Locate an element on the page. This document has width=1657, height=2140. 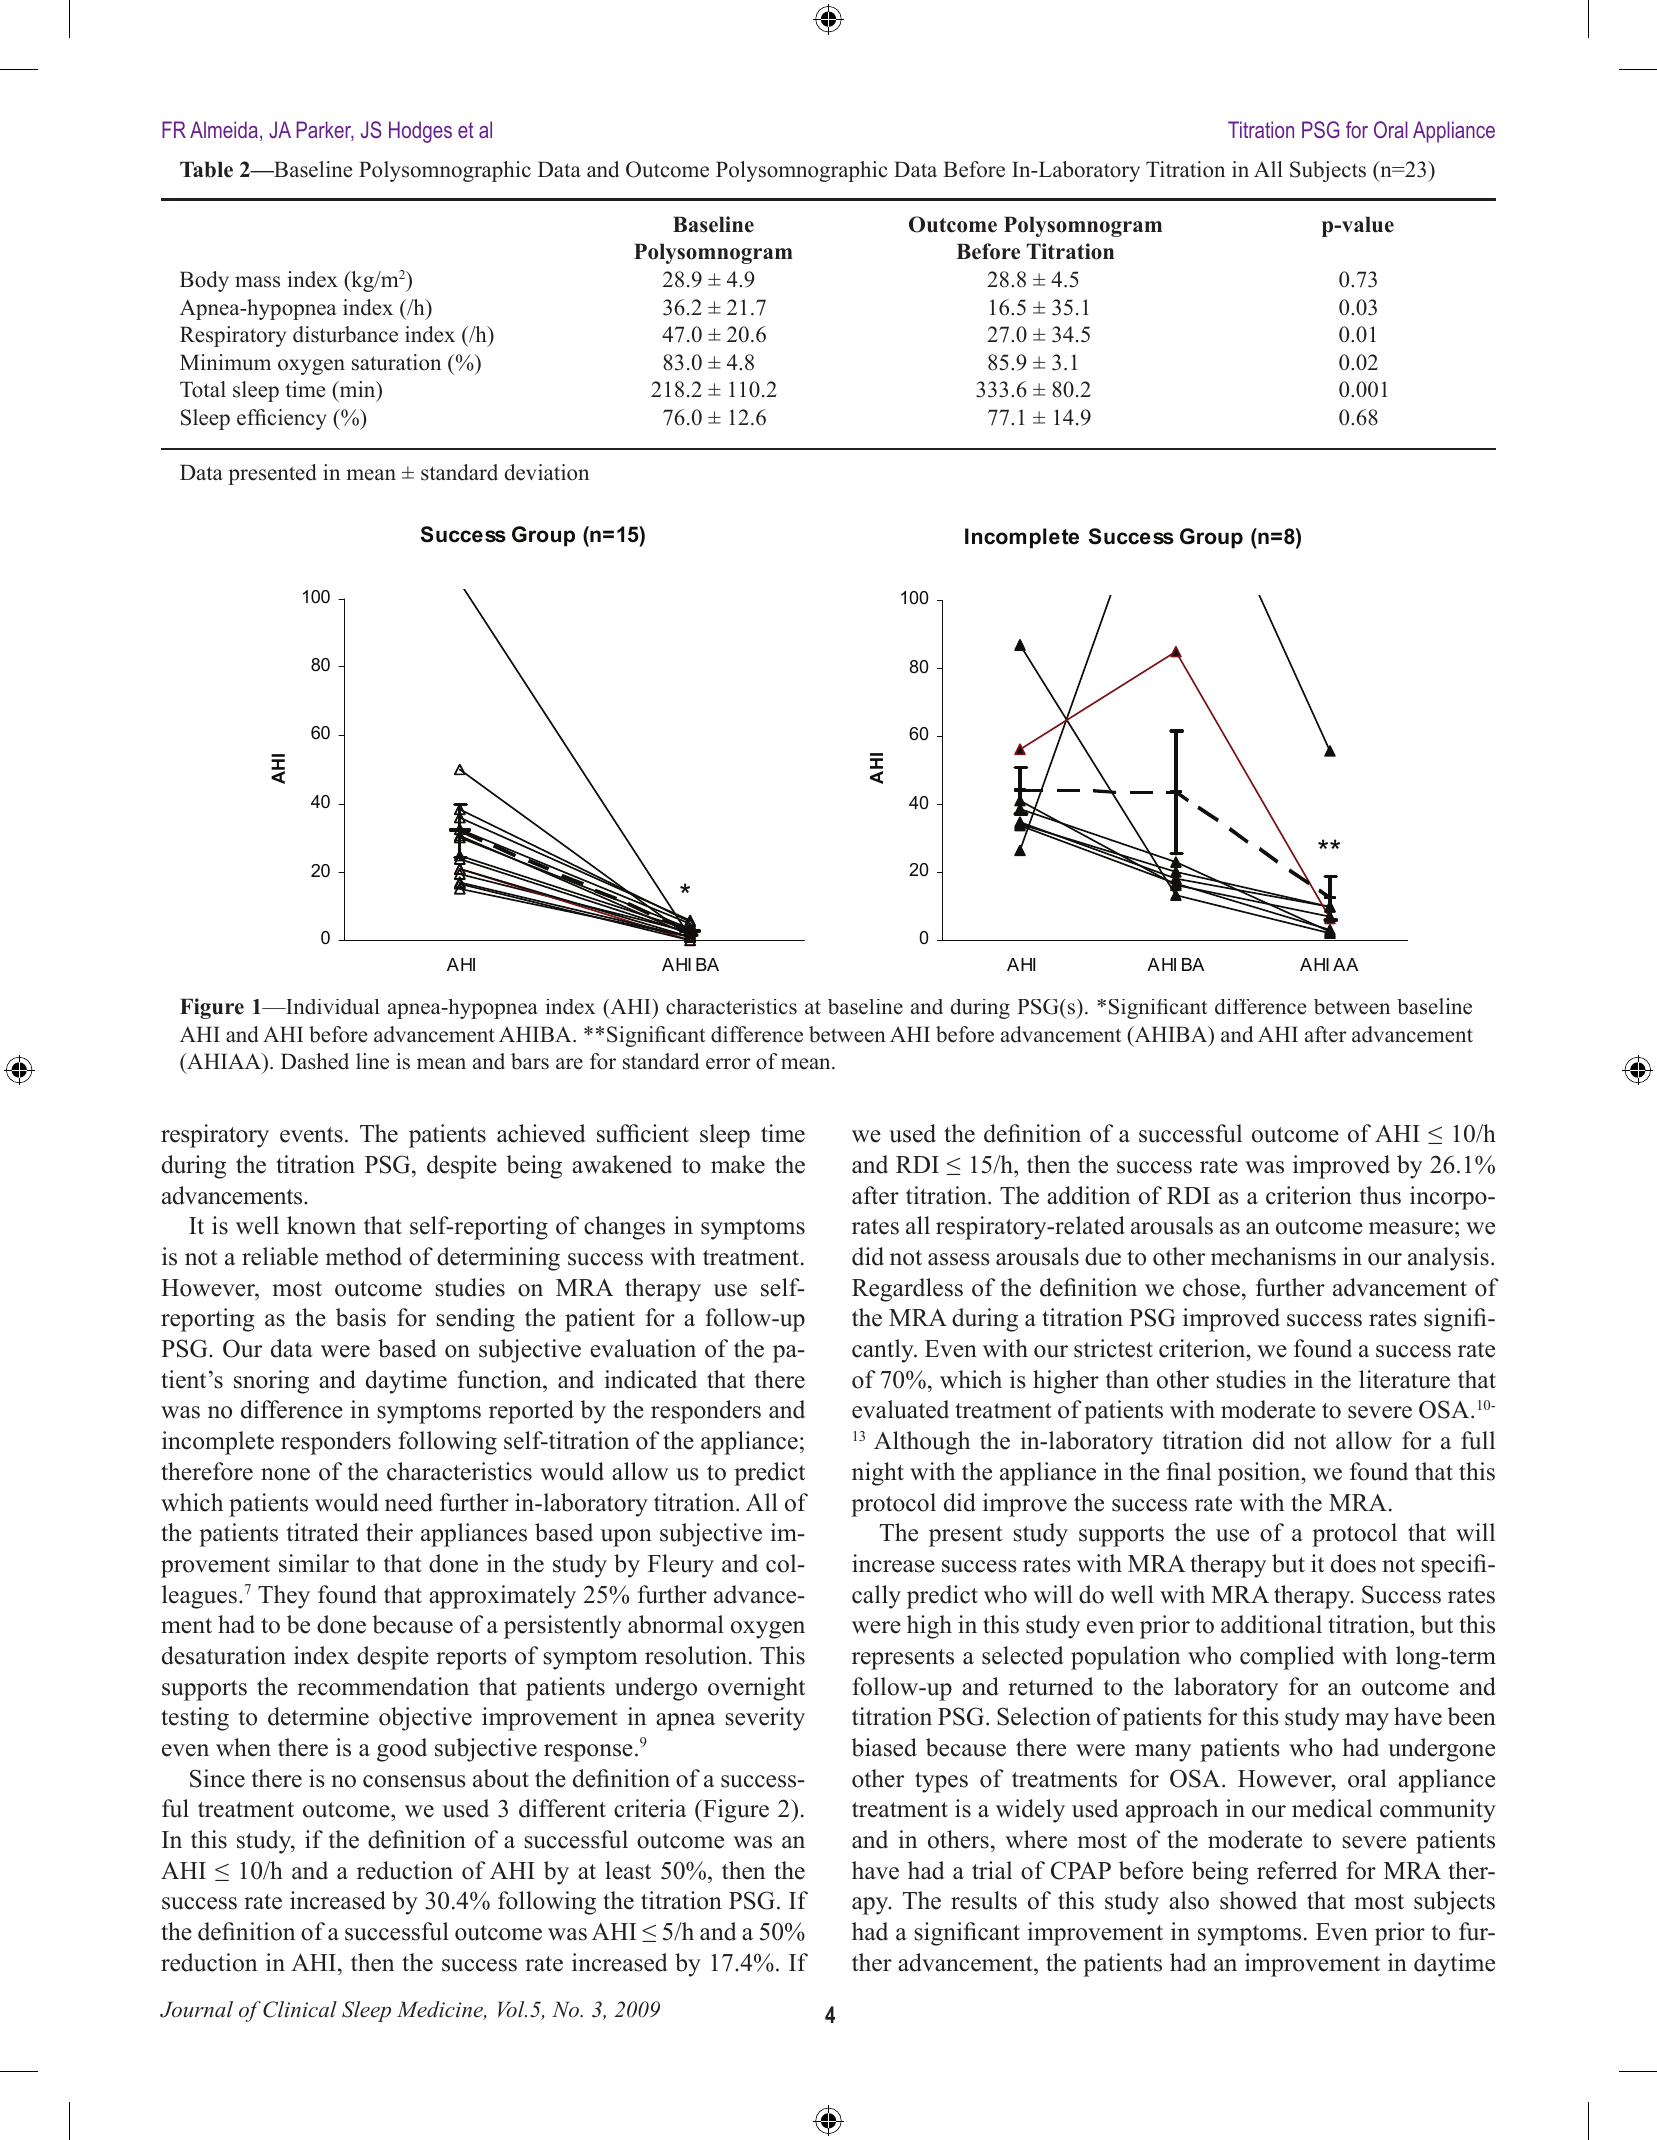
thus is located at coordinates (1380, 1195).
